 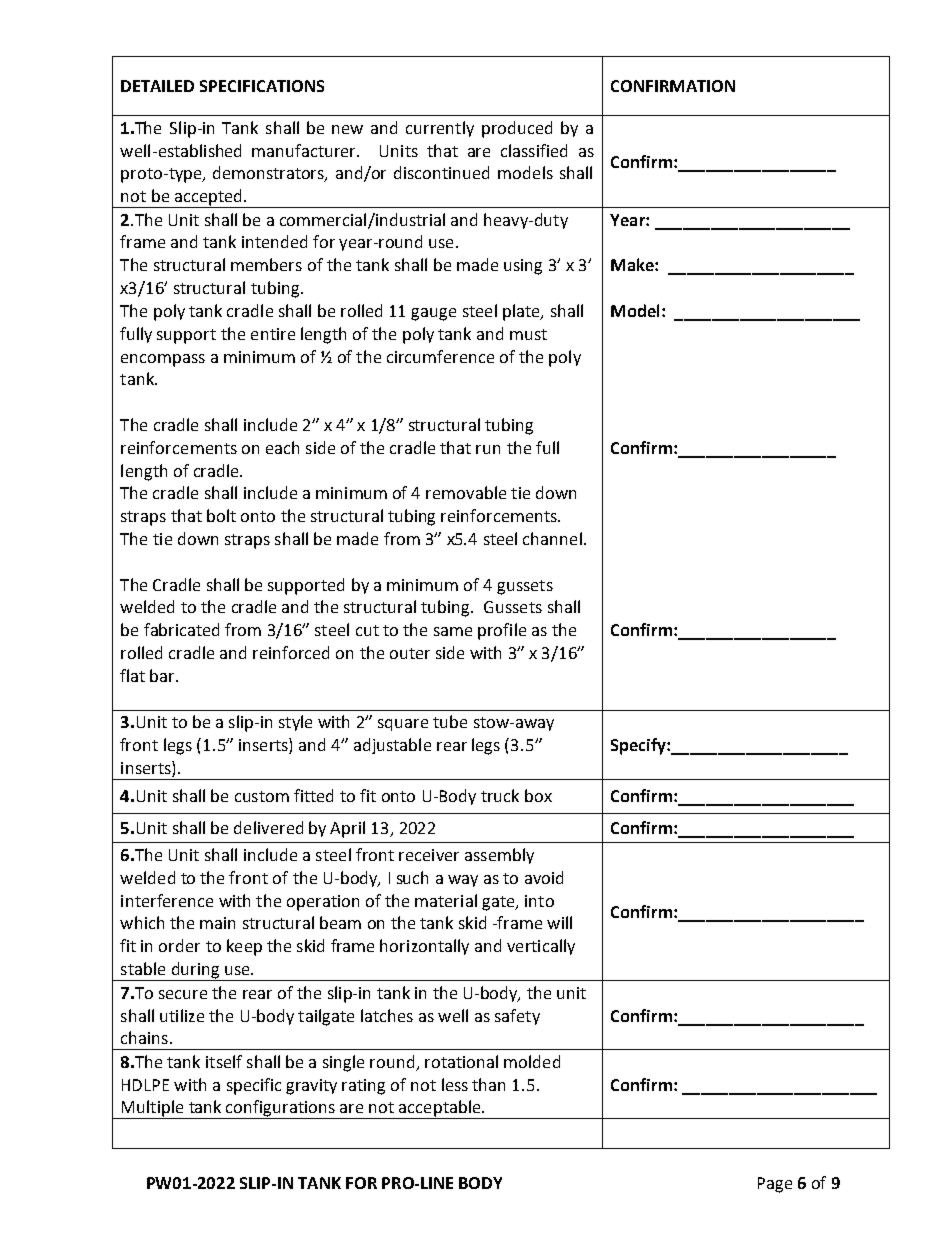 I want to click on encompass, so click(x=163, y=360).
